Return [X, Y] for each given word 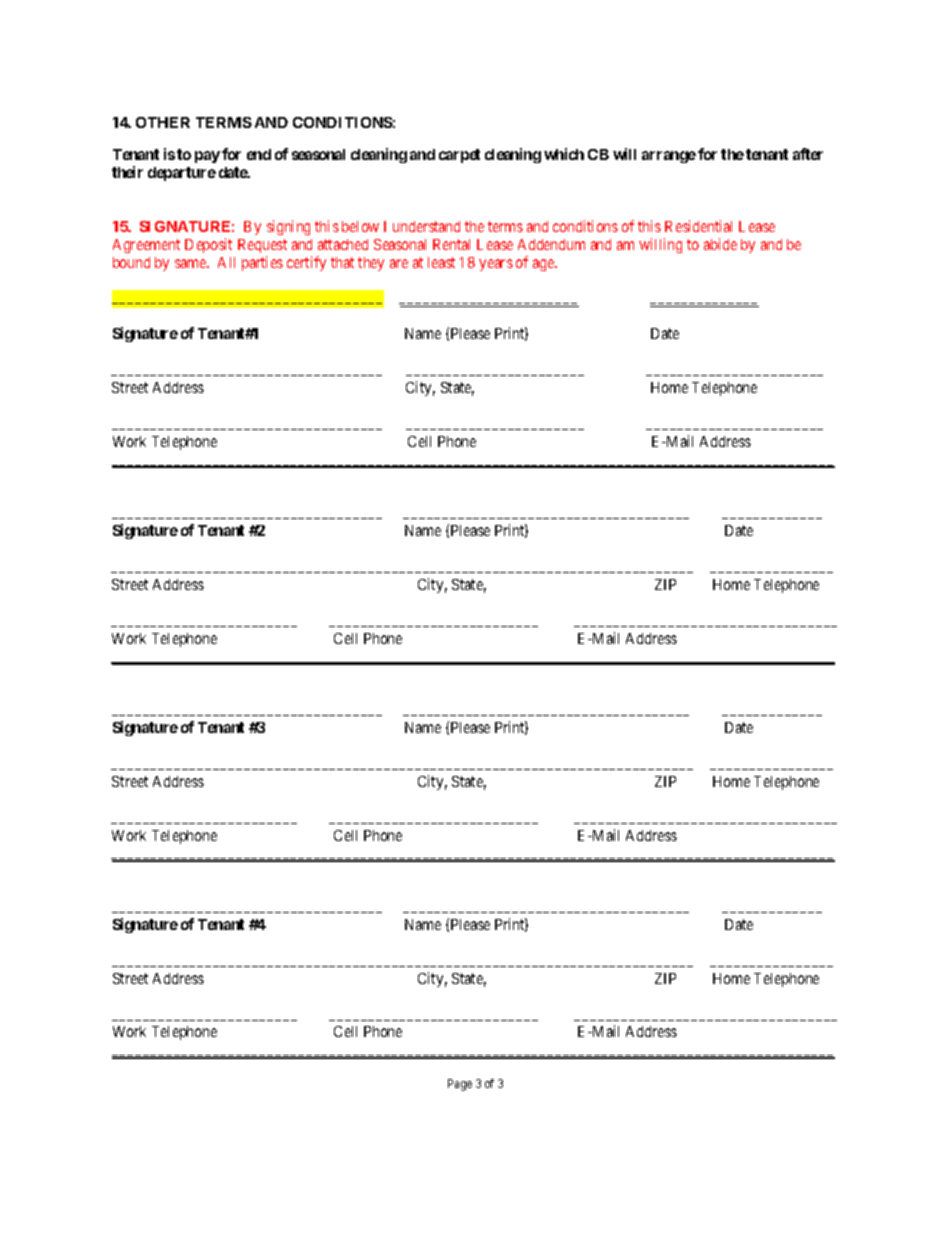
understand [426, 226]
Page [460, 1085]
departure [182, 174]
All [226, 262]
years [496, 265]
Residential [698, 226]
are [399, 263]
